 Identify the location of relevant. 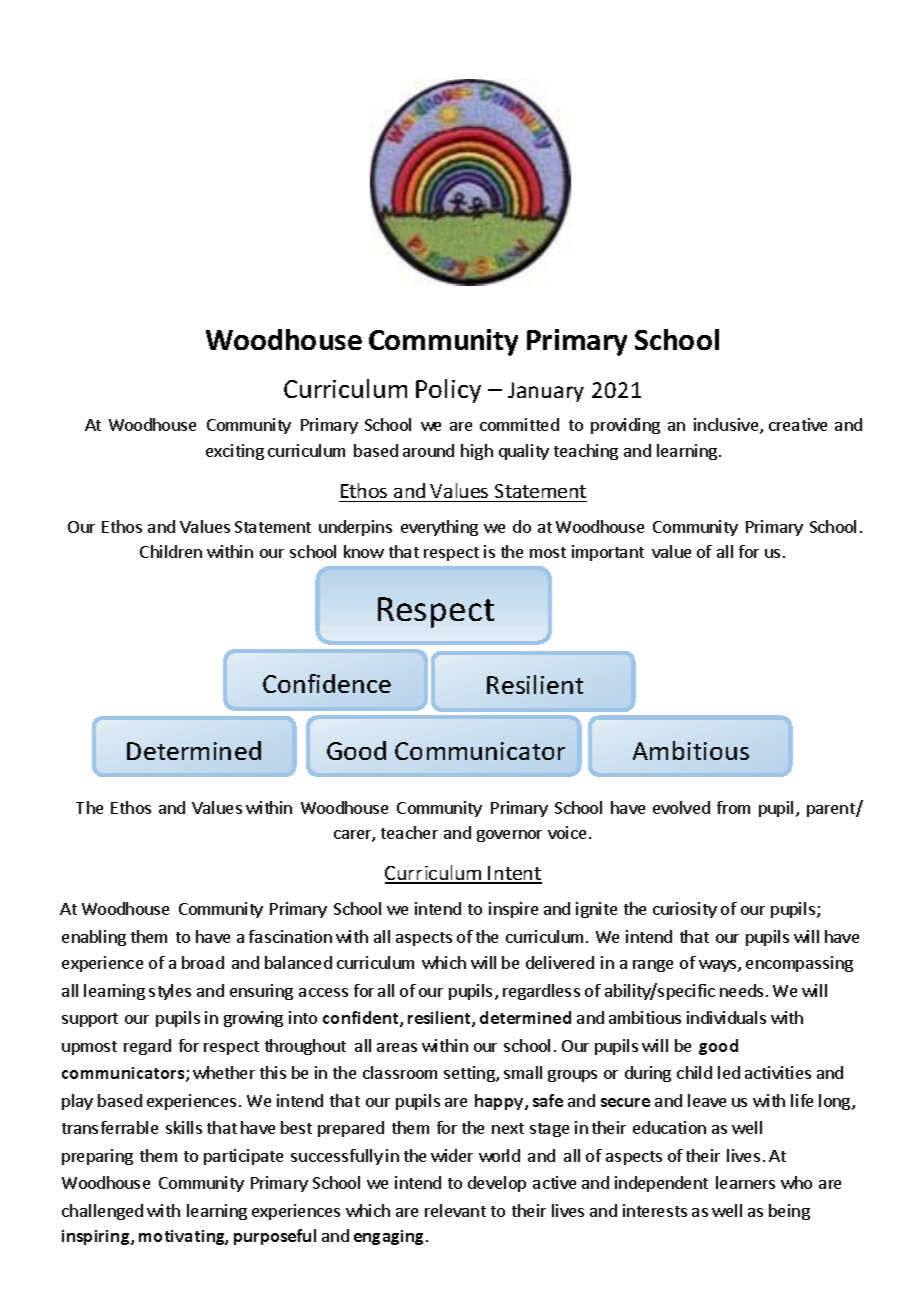
(455, 1210).
